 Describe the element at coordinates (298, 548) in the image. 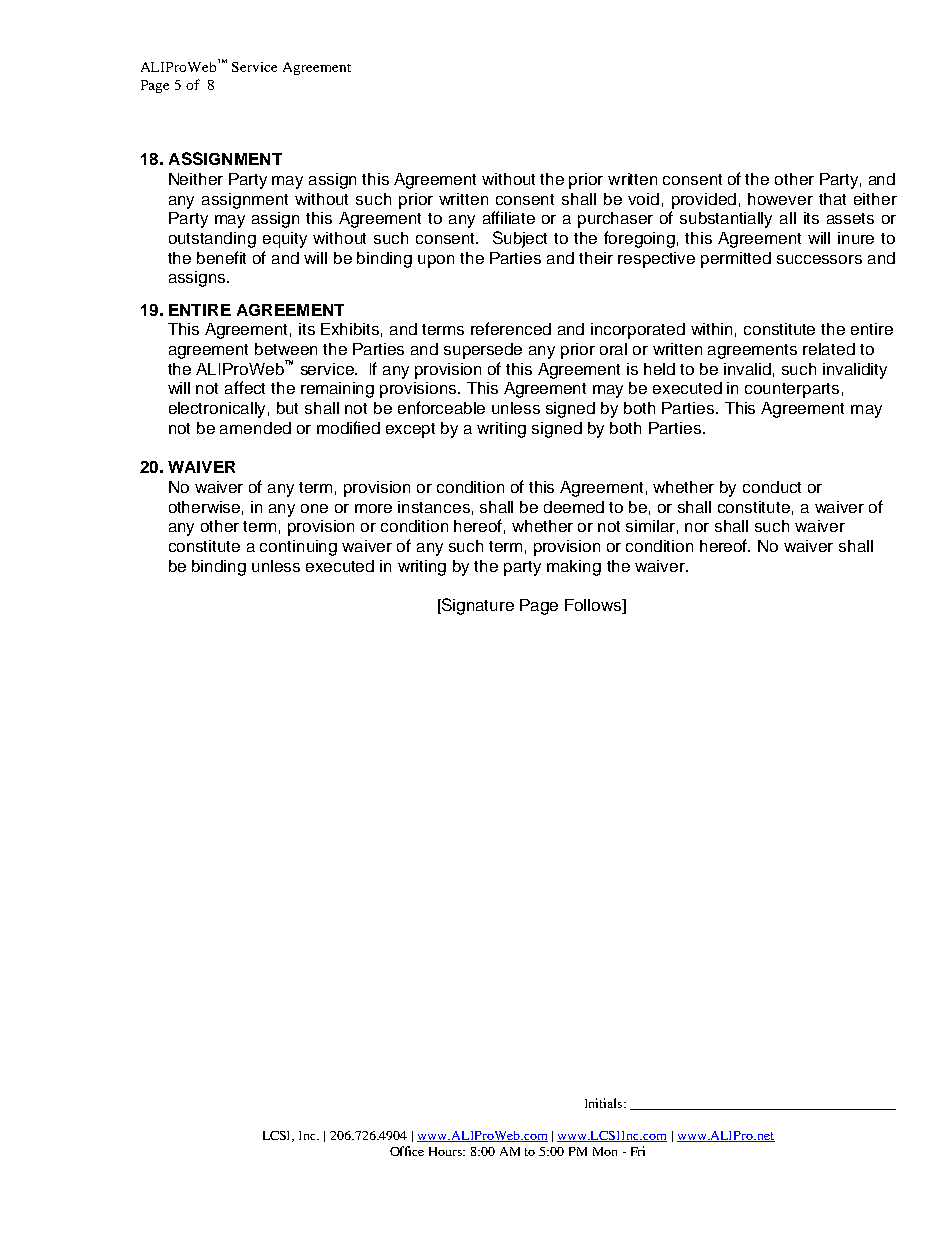

I see `continuing` at that location.
